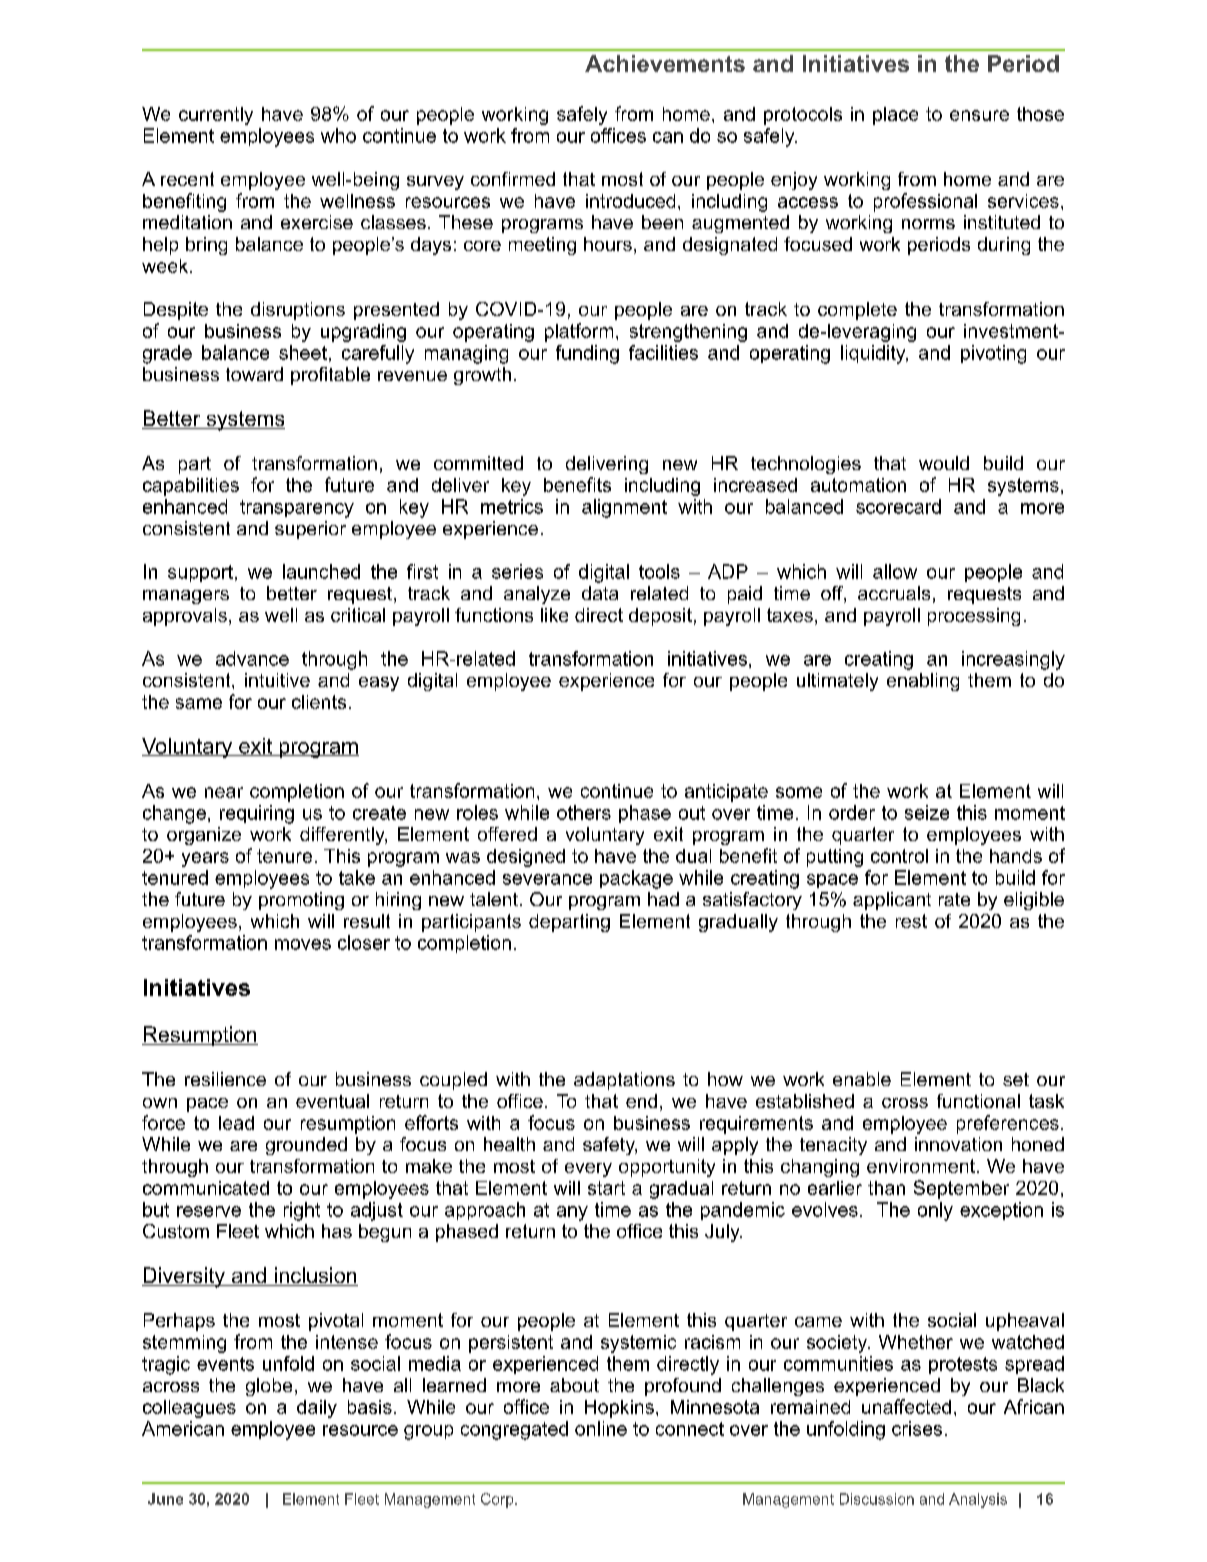  I want to click on Achievements, so click(665, 63).
